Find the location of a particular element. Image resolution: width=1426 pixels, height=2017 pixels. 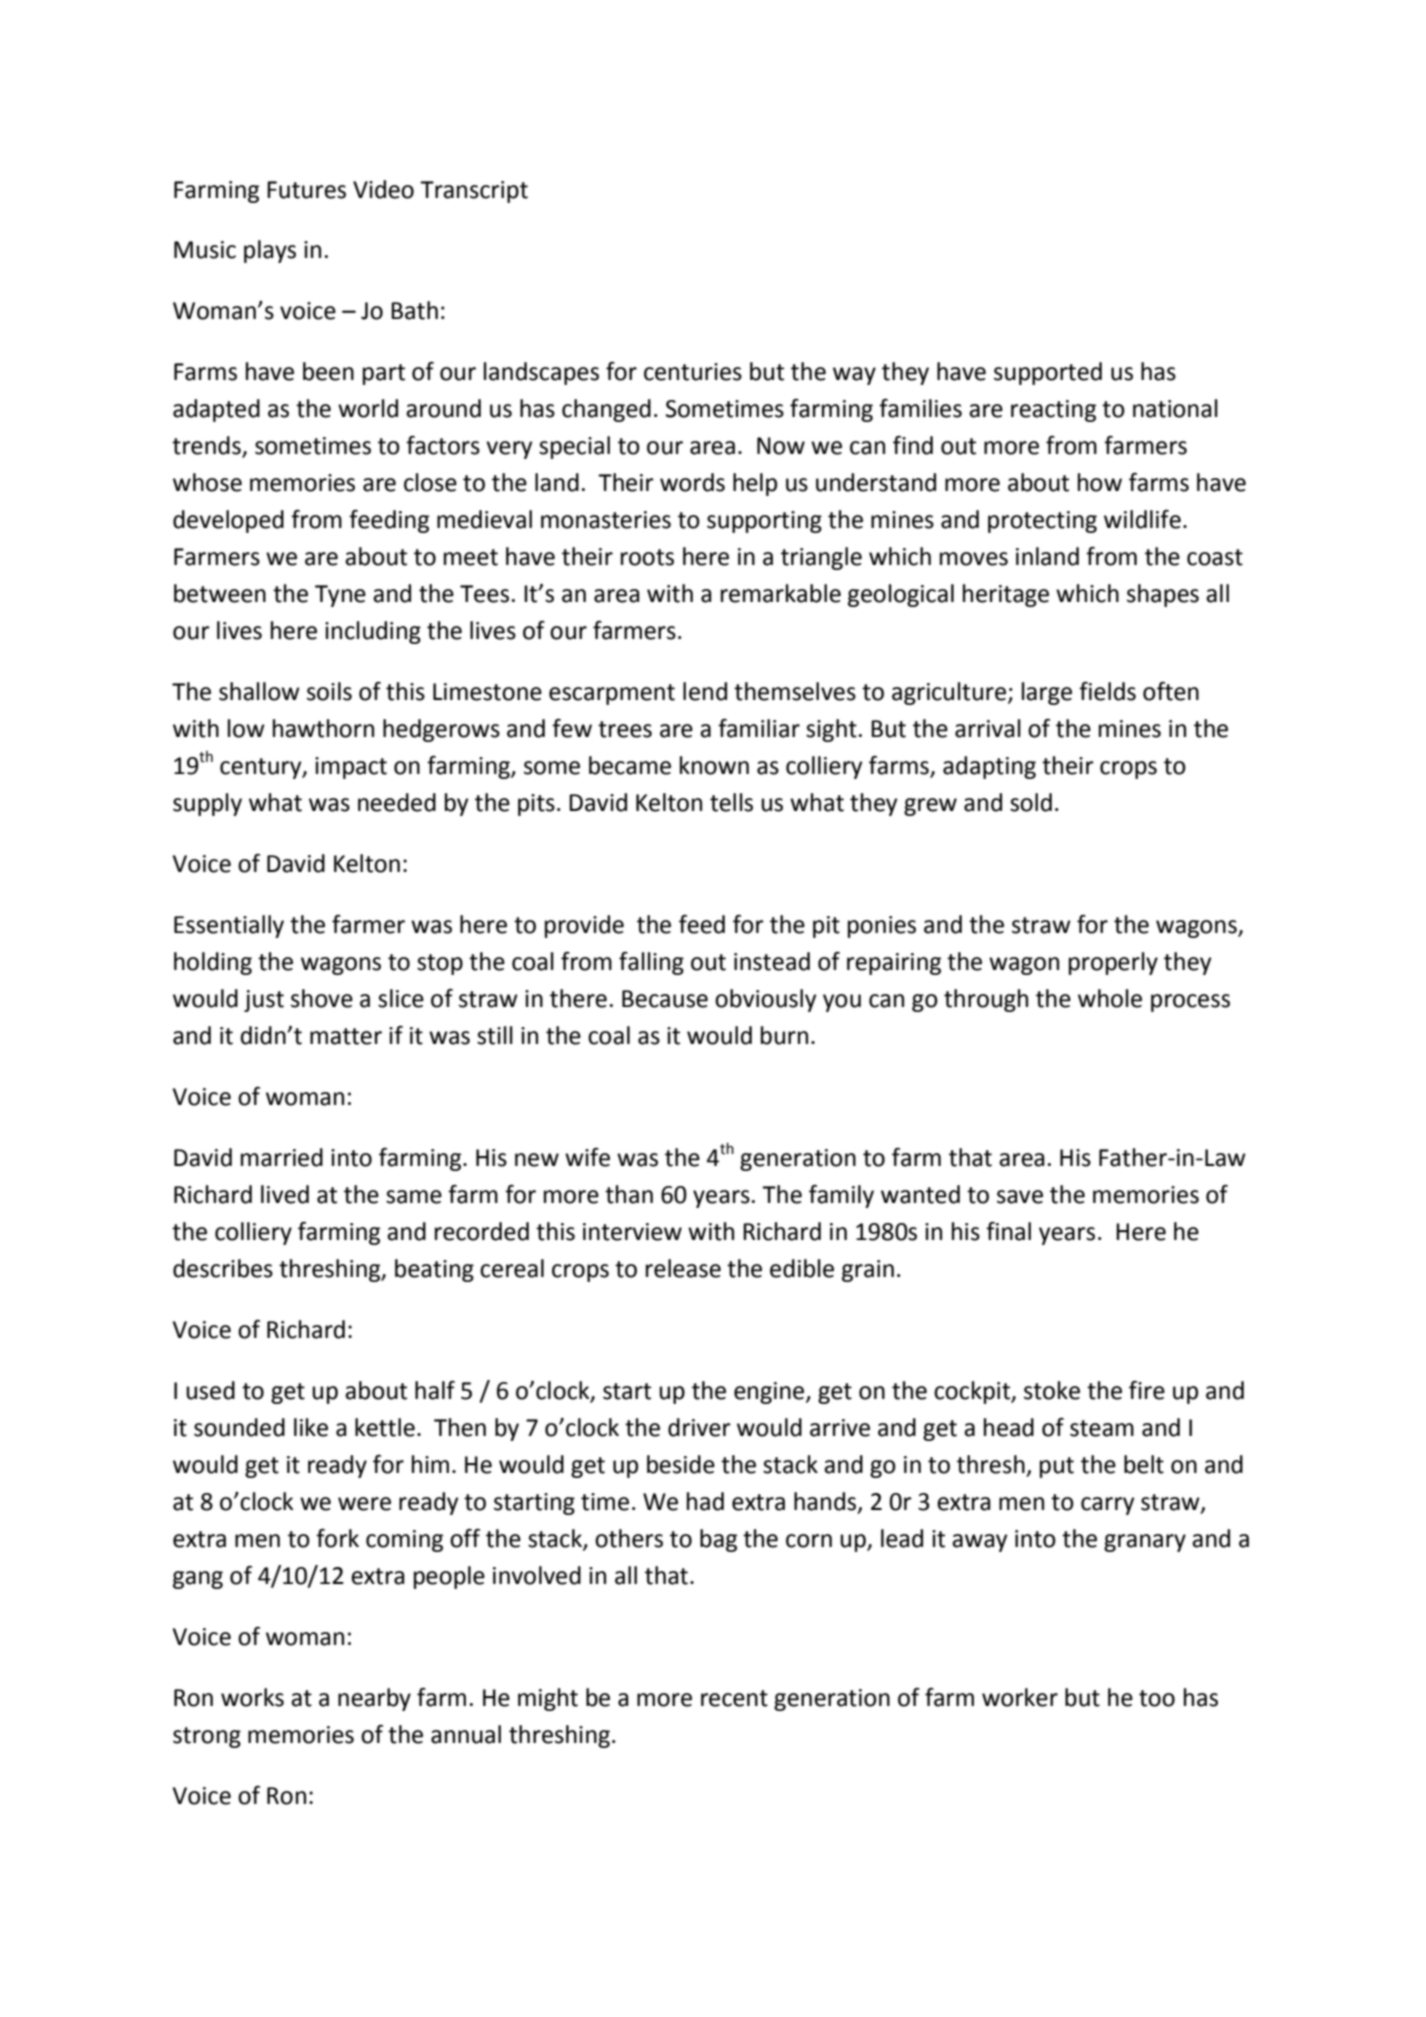

centuries is located at coordinates (693, 372).
